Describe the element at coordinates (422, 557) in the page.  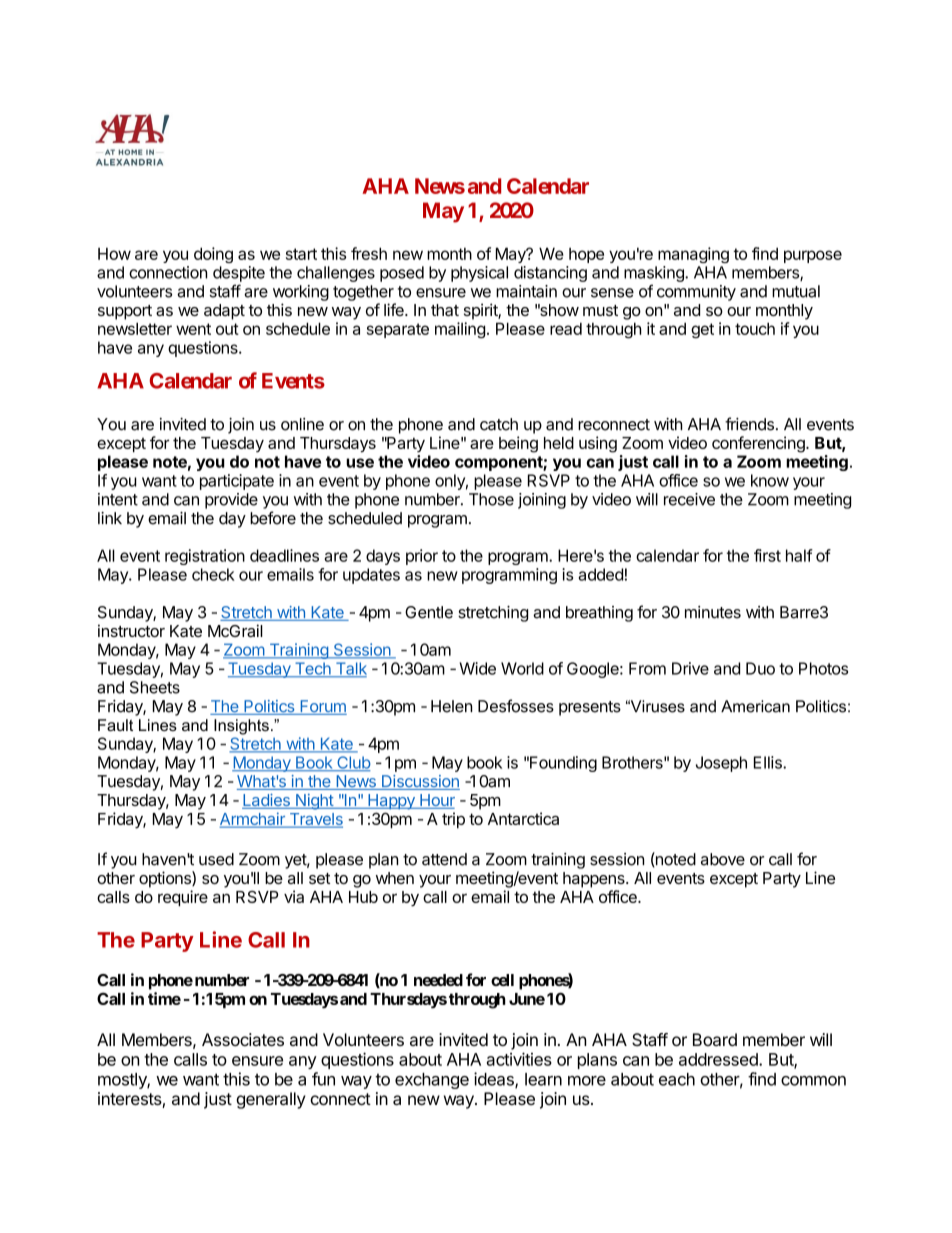
I see `prior` at that location.
